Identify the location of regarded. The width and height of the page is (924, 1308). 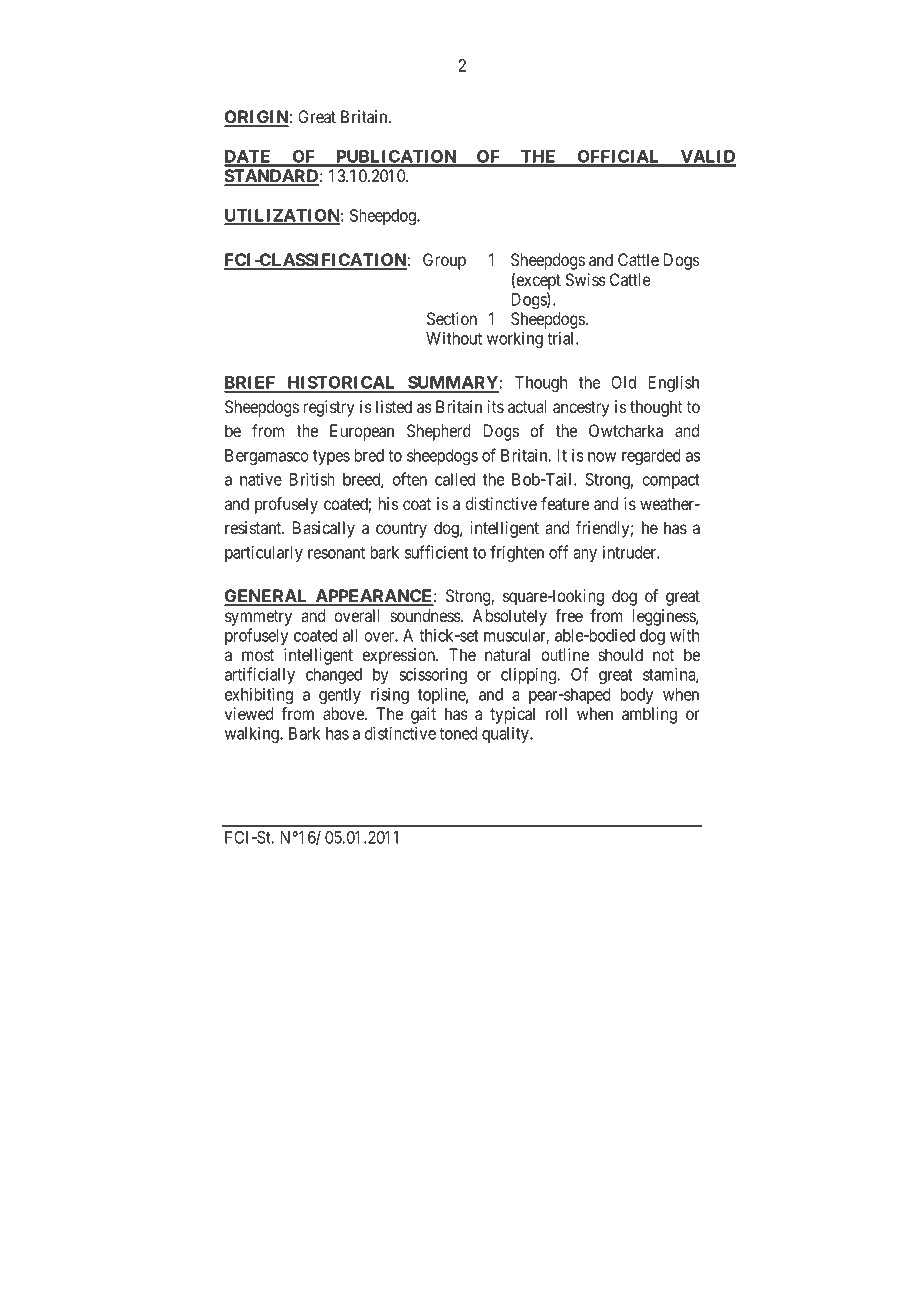
(651, 457).
